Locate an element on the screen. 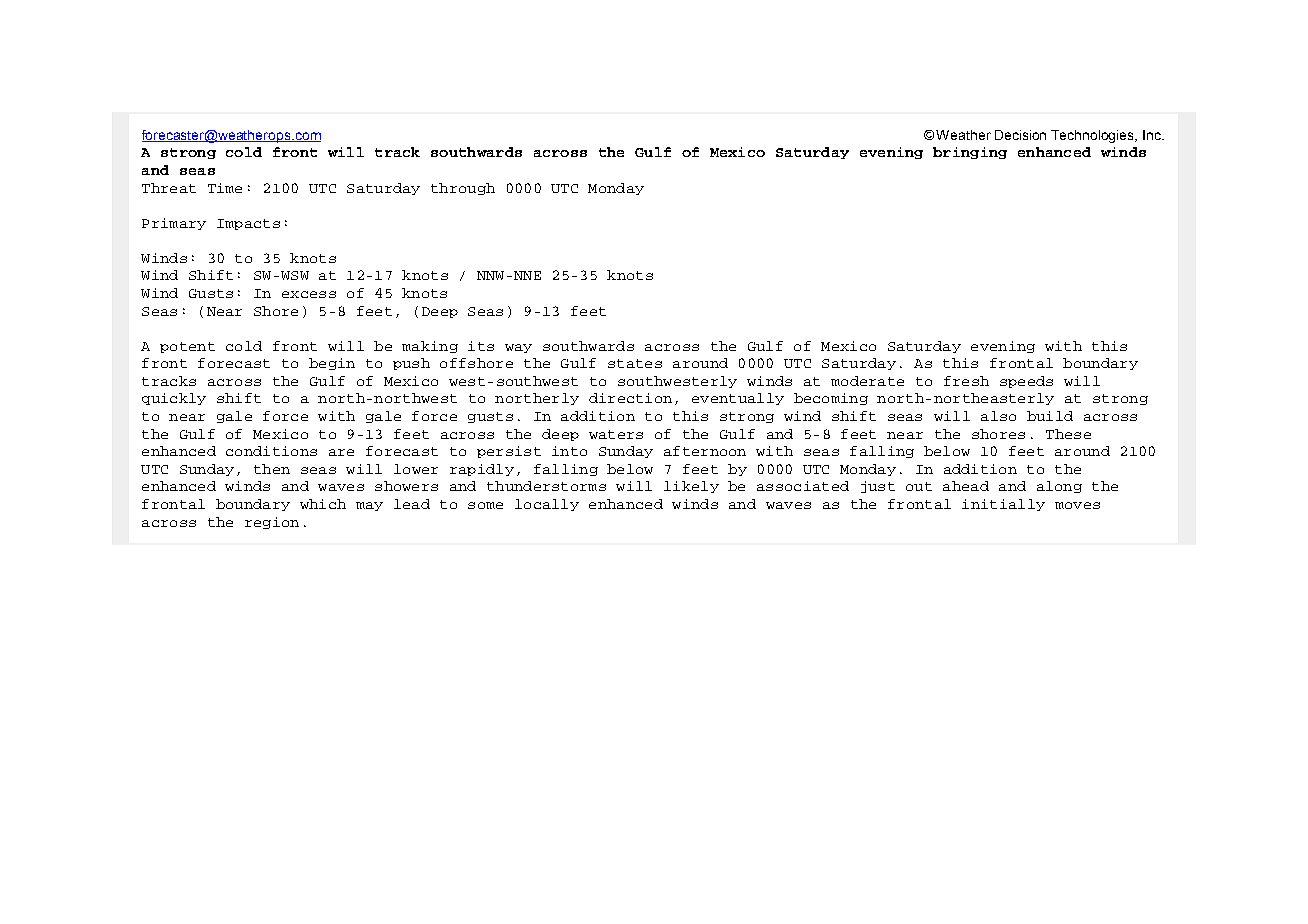 This screenshot has height=924, width=1308. which is located at coordinates (323, 504).
